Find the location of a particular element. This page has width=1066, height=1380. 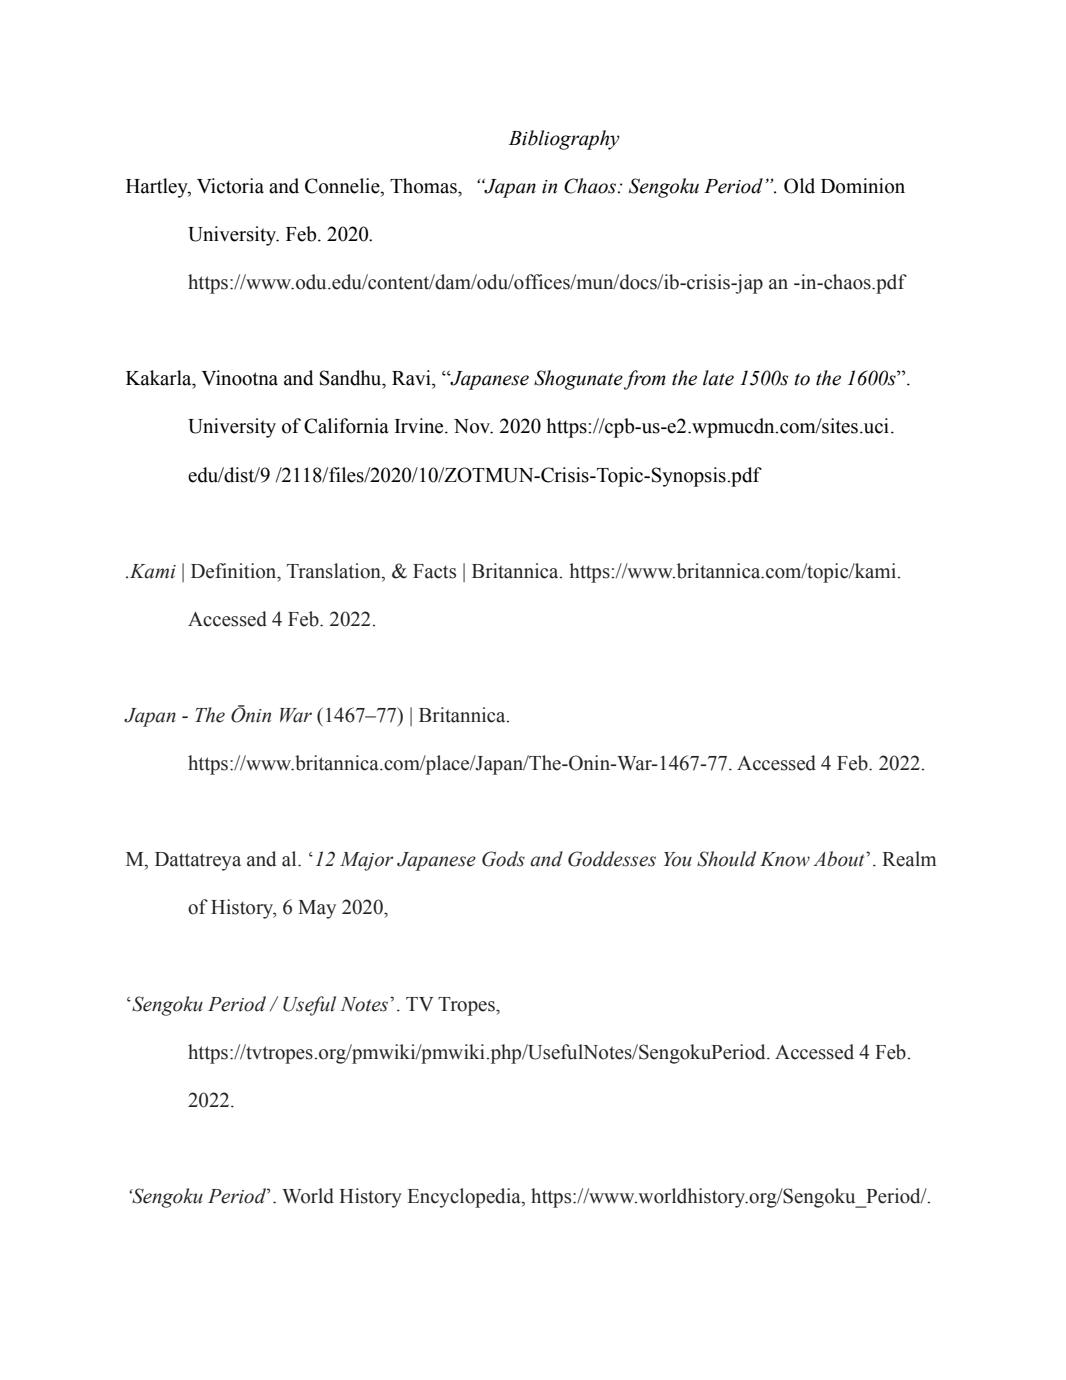

Translation is located at coordinates (335, 571).
